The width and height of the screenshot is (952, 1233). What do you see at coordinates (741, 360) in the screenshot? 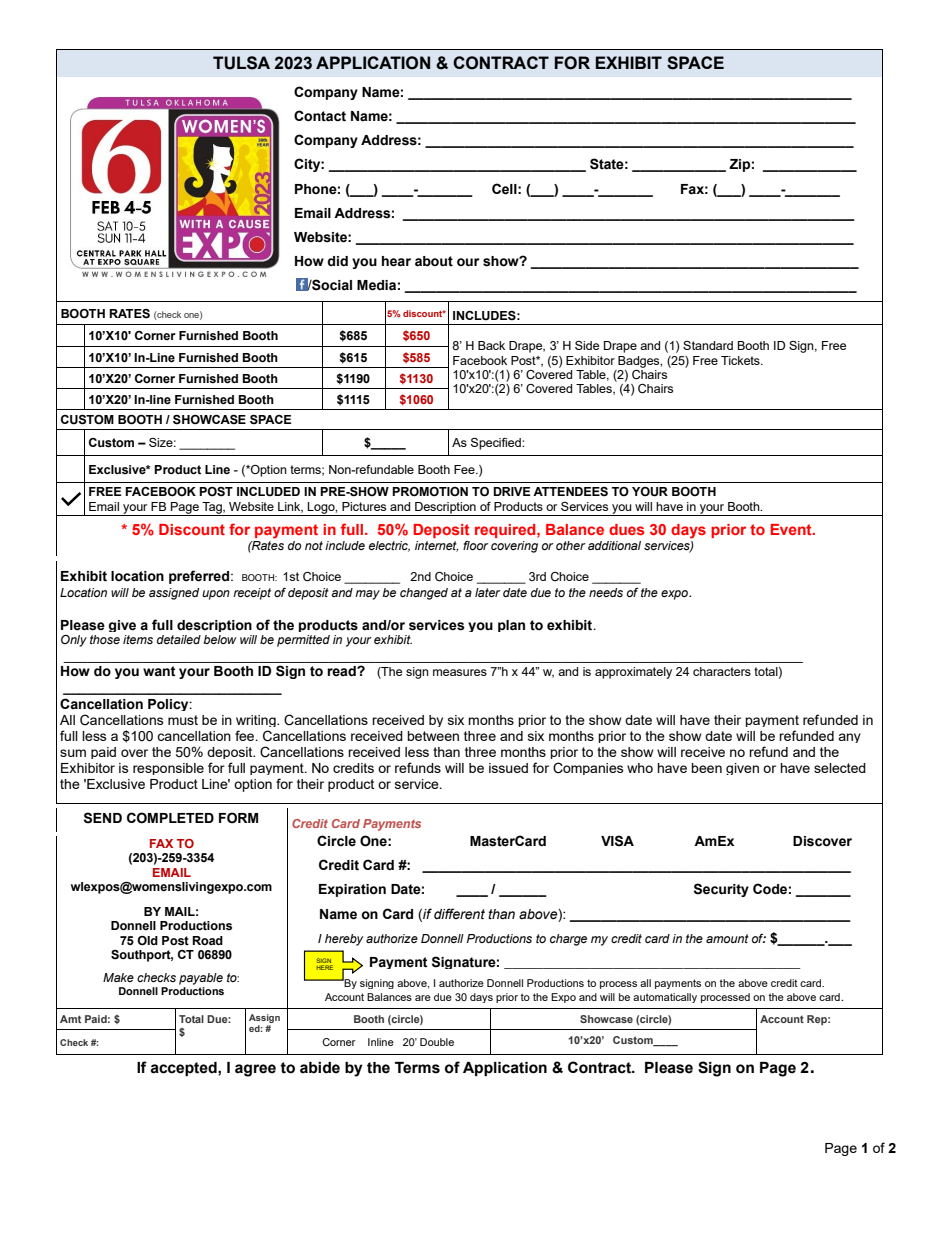
I see `Tickets` at bounding box center [741, 360].
